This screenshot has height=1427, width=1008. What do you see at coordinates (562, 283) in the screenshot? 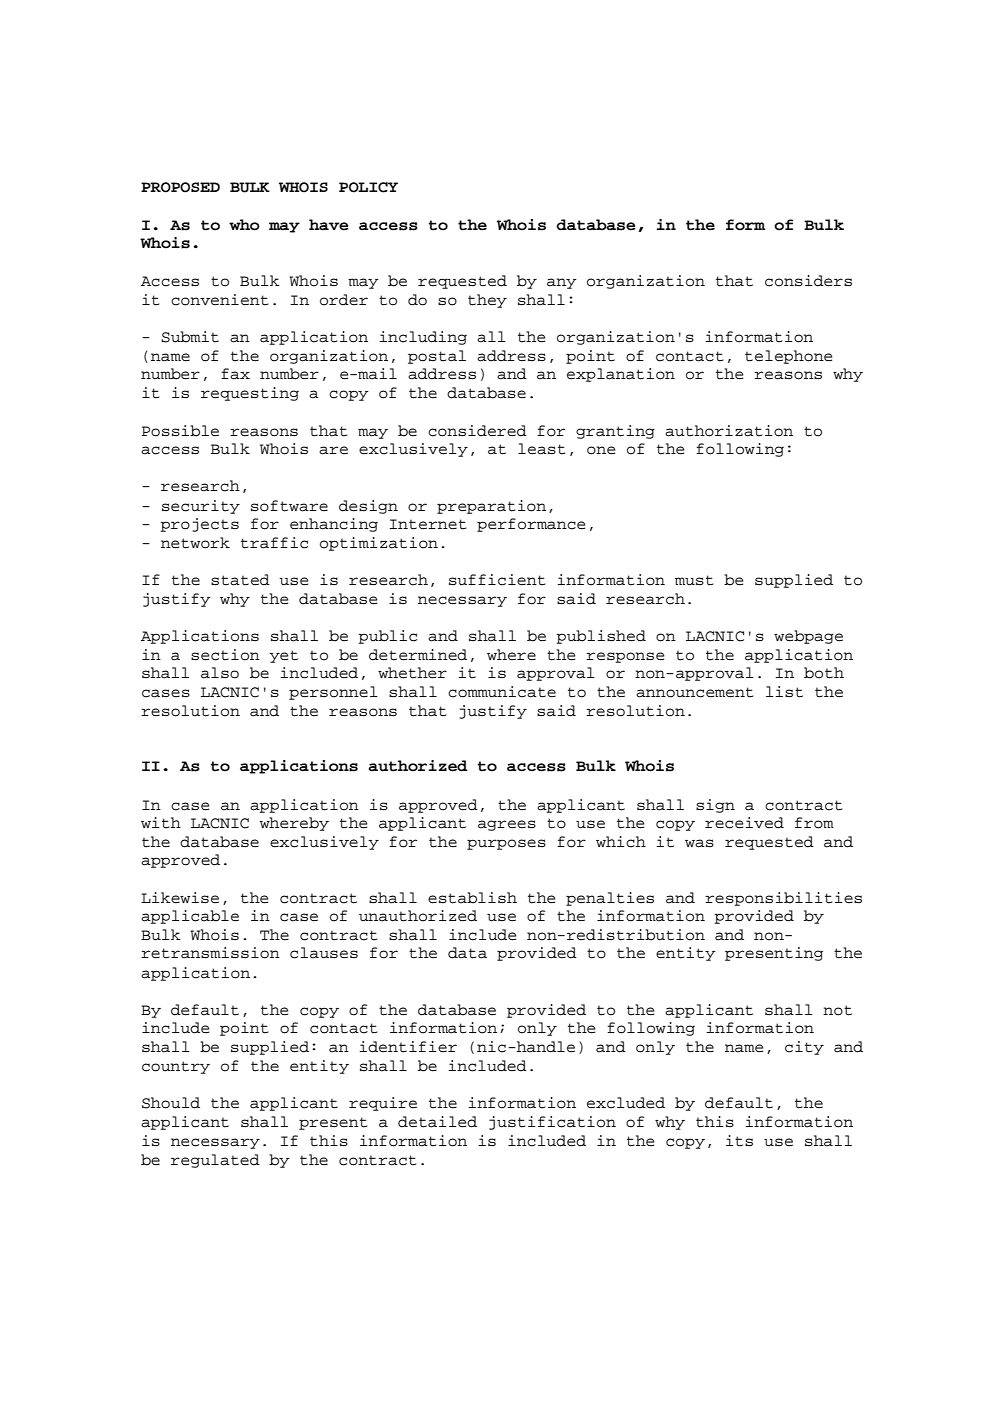
I see `any` at bounding box center [562, 283].
